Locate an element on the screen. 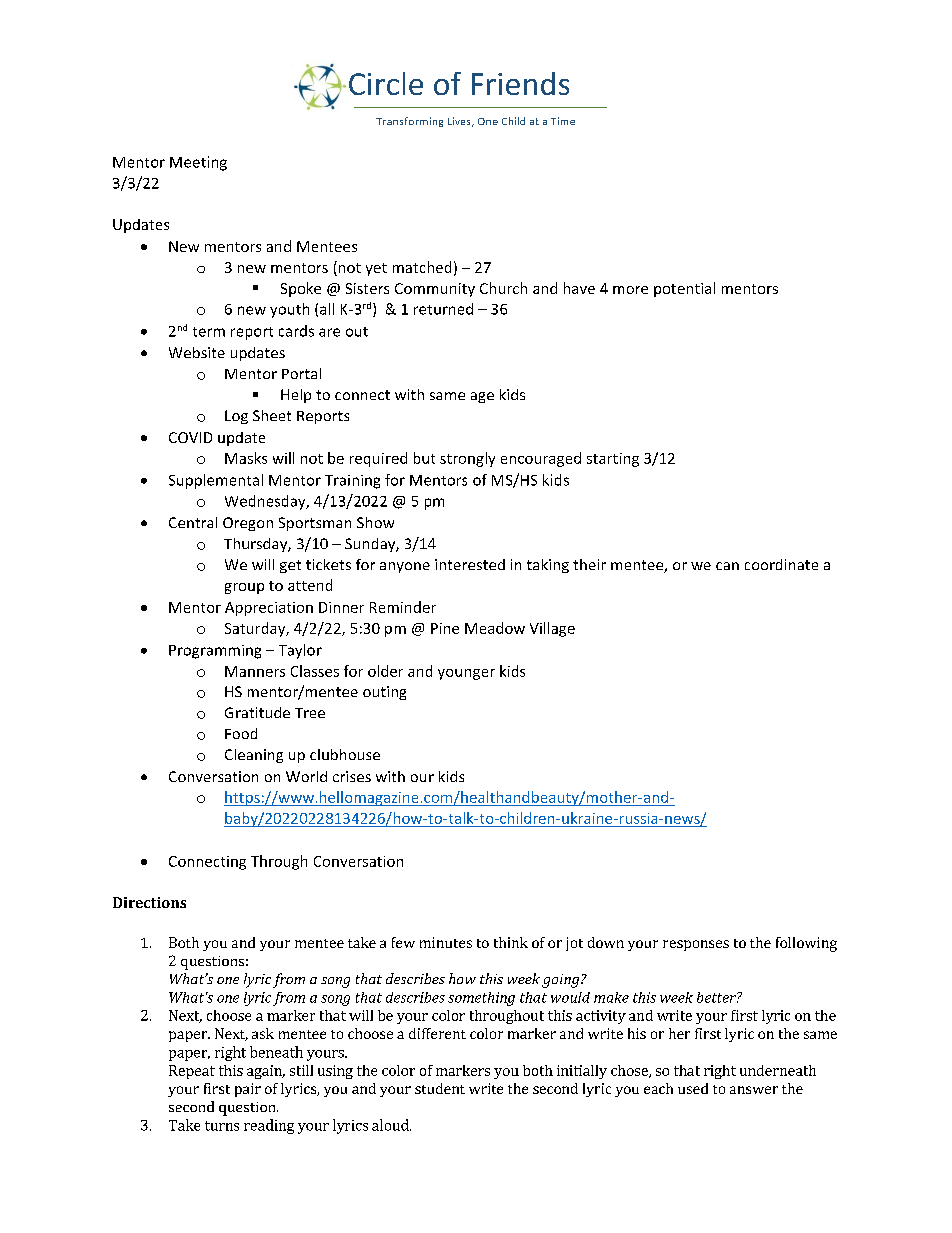 The width and height of the screenshot is (952, 1233). Meeting is located at coordinates (198, 163).
